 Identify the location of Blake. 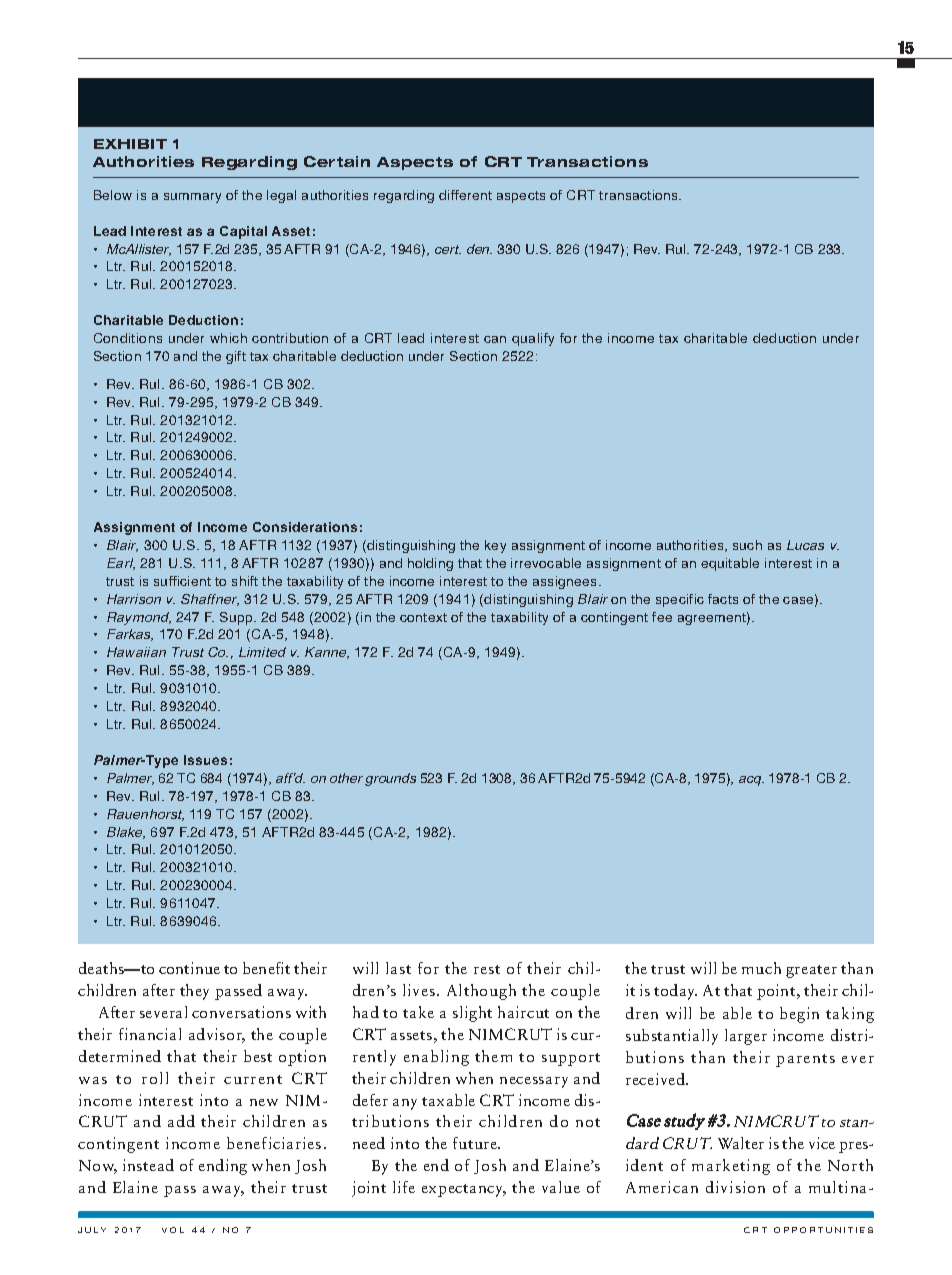
(126, 833).
